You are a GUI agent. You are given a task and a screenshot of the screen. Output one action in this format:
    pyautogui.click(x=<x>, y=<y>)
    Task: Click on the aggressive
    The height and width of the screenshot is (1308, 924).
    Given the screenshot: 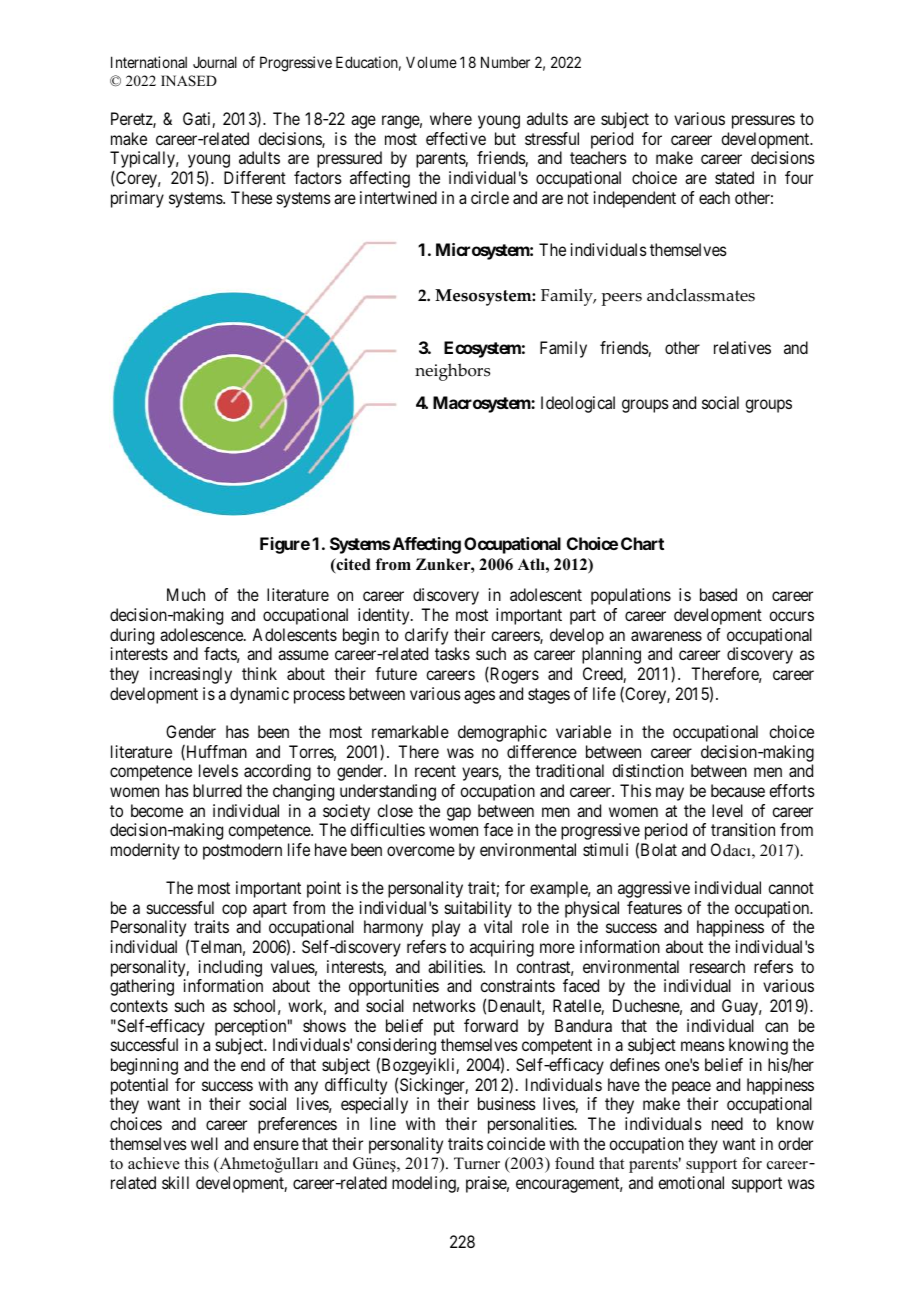 What is the action you would take?
    pyautogui.click(x=654, y=889)
